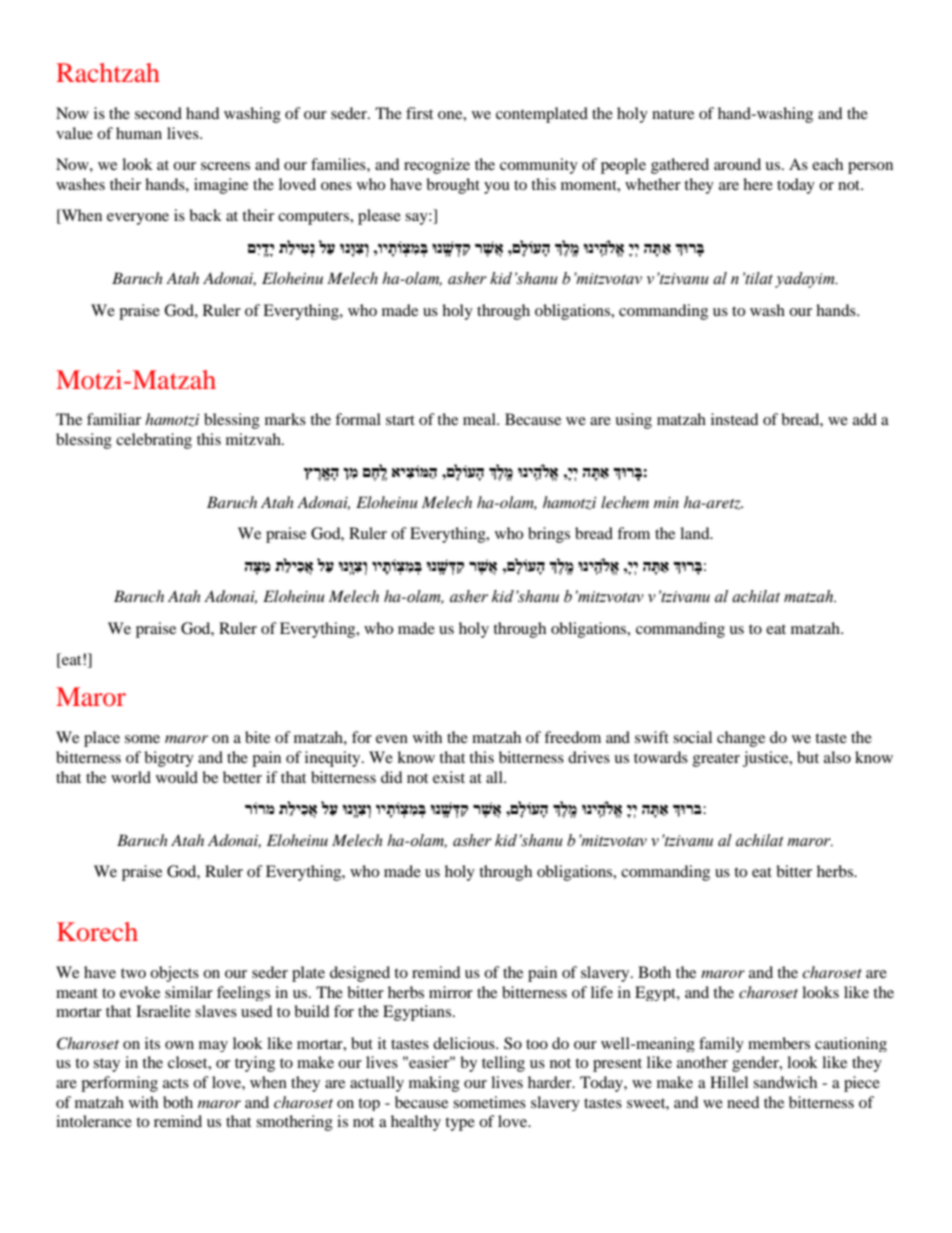 Image resolution: width=952 pixels, height=1233 pixels. Describe the element at coordinates (696, 533) in the screenshot. I see `land` at that location.
